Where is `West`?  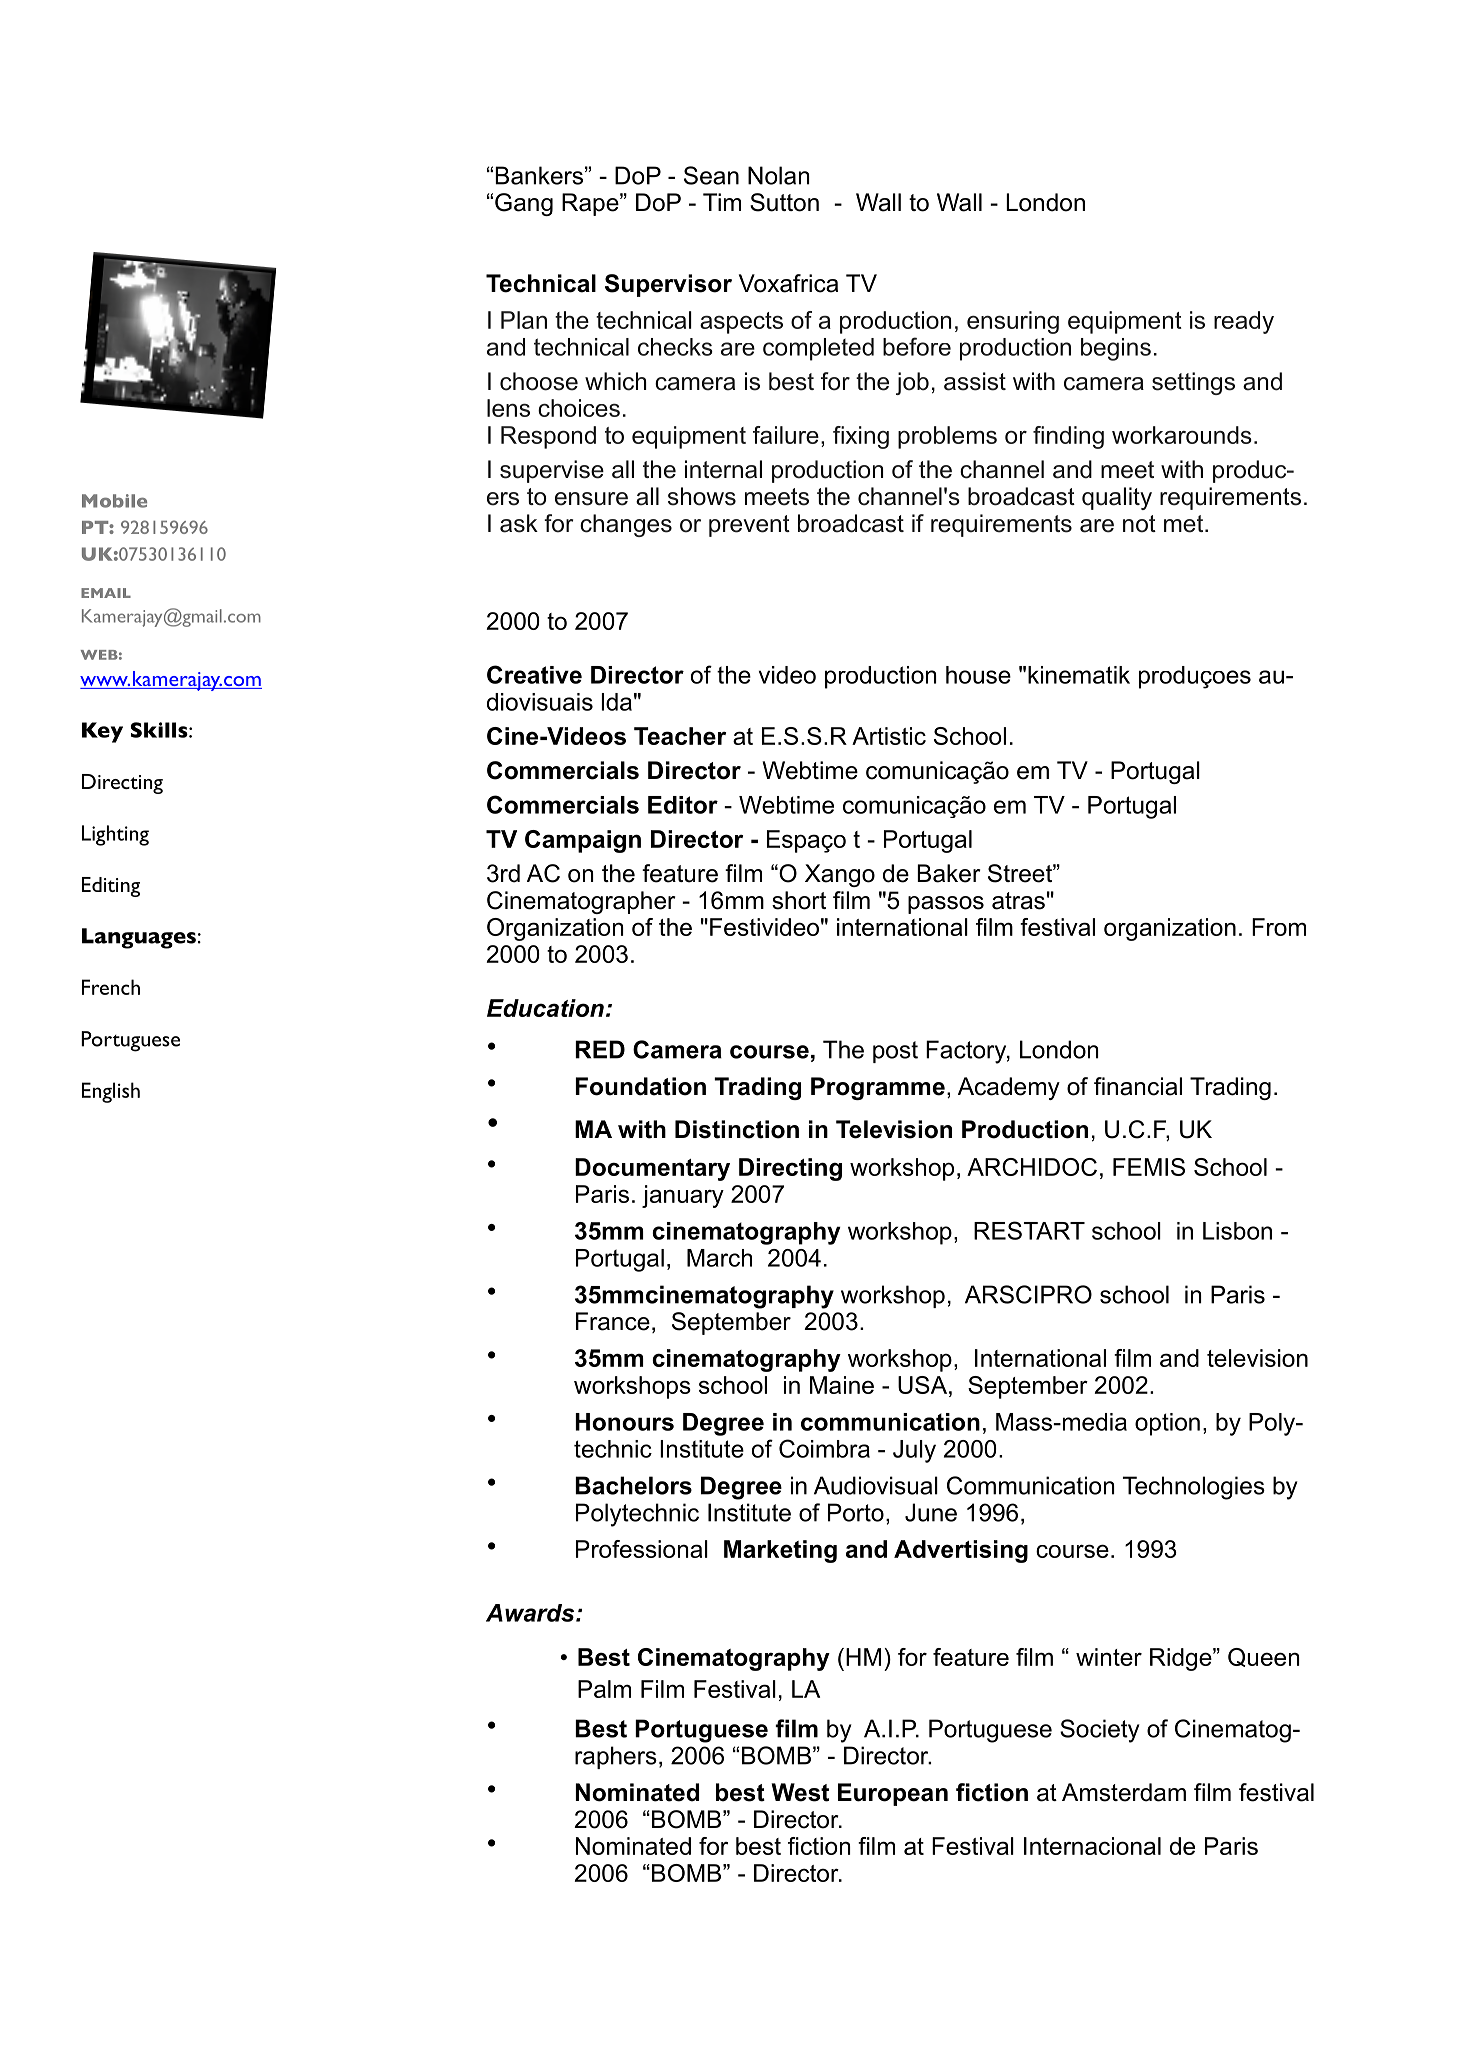
West is located at coordinates (800, 1792).
